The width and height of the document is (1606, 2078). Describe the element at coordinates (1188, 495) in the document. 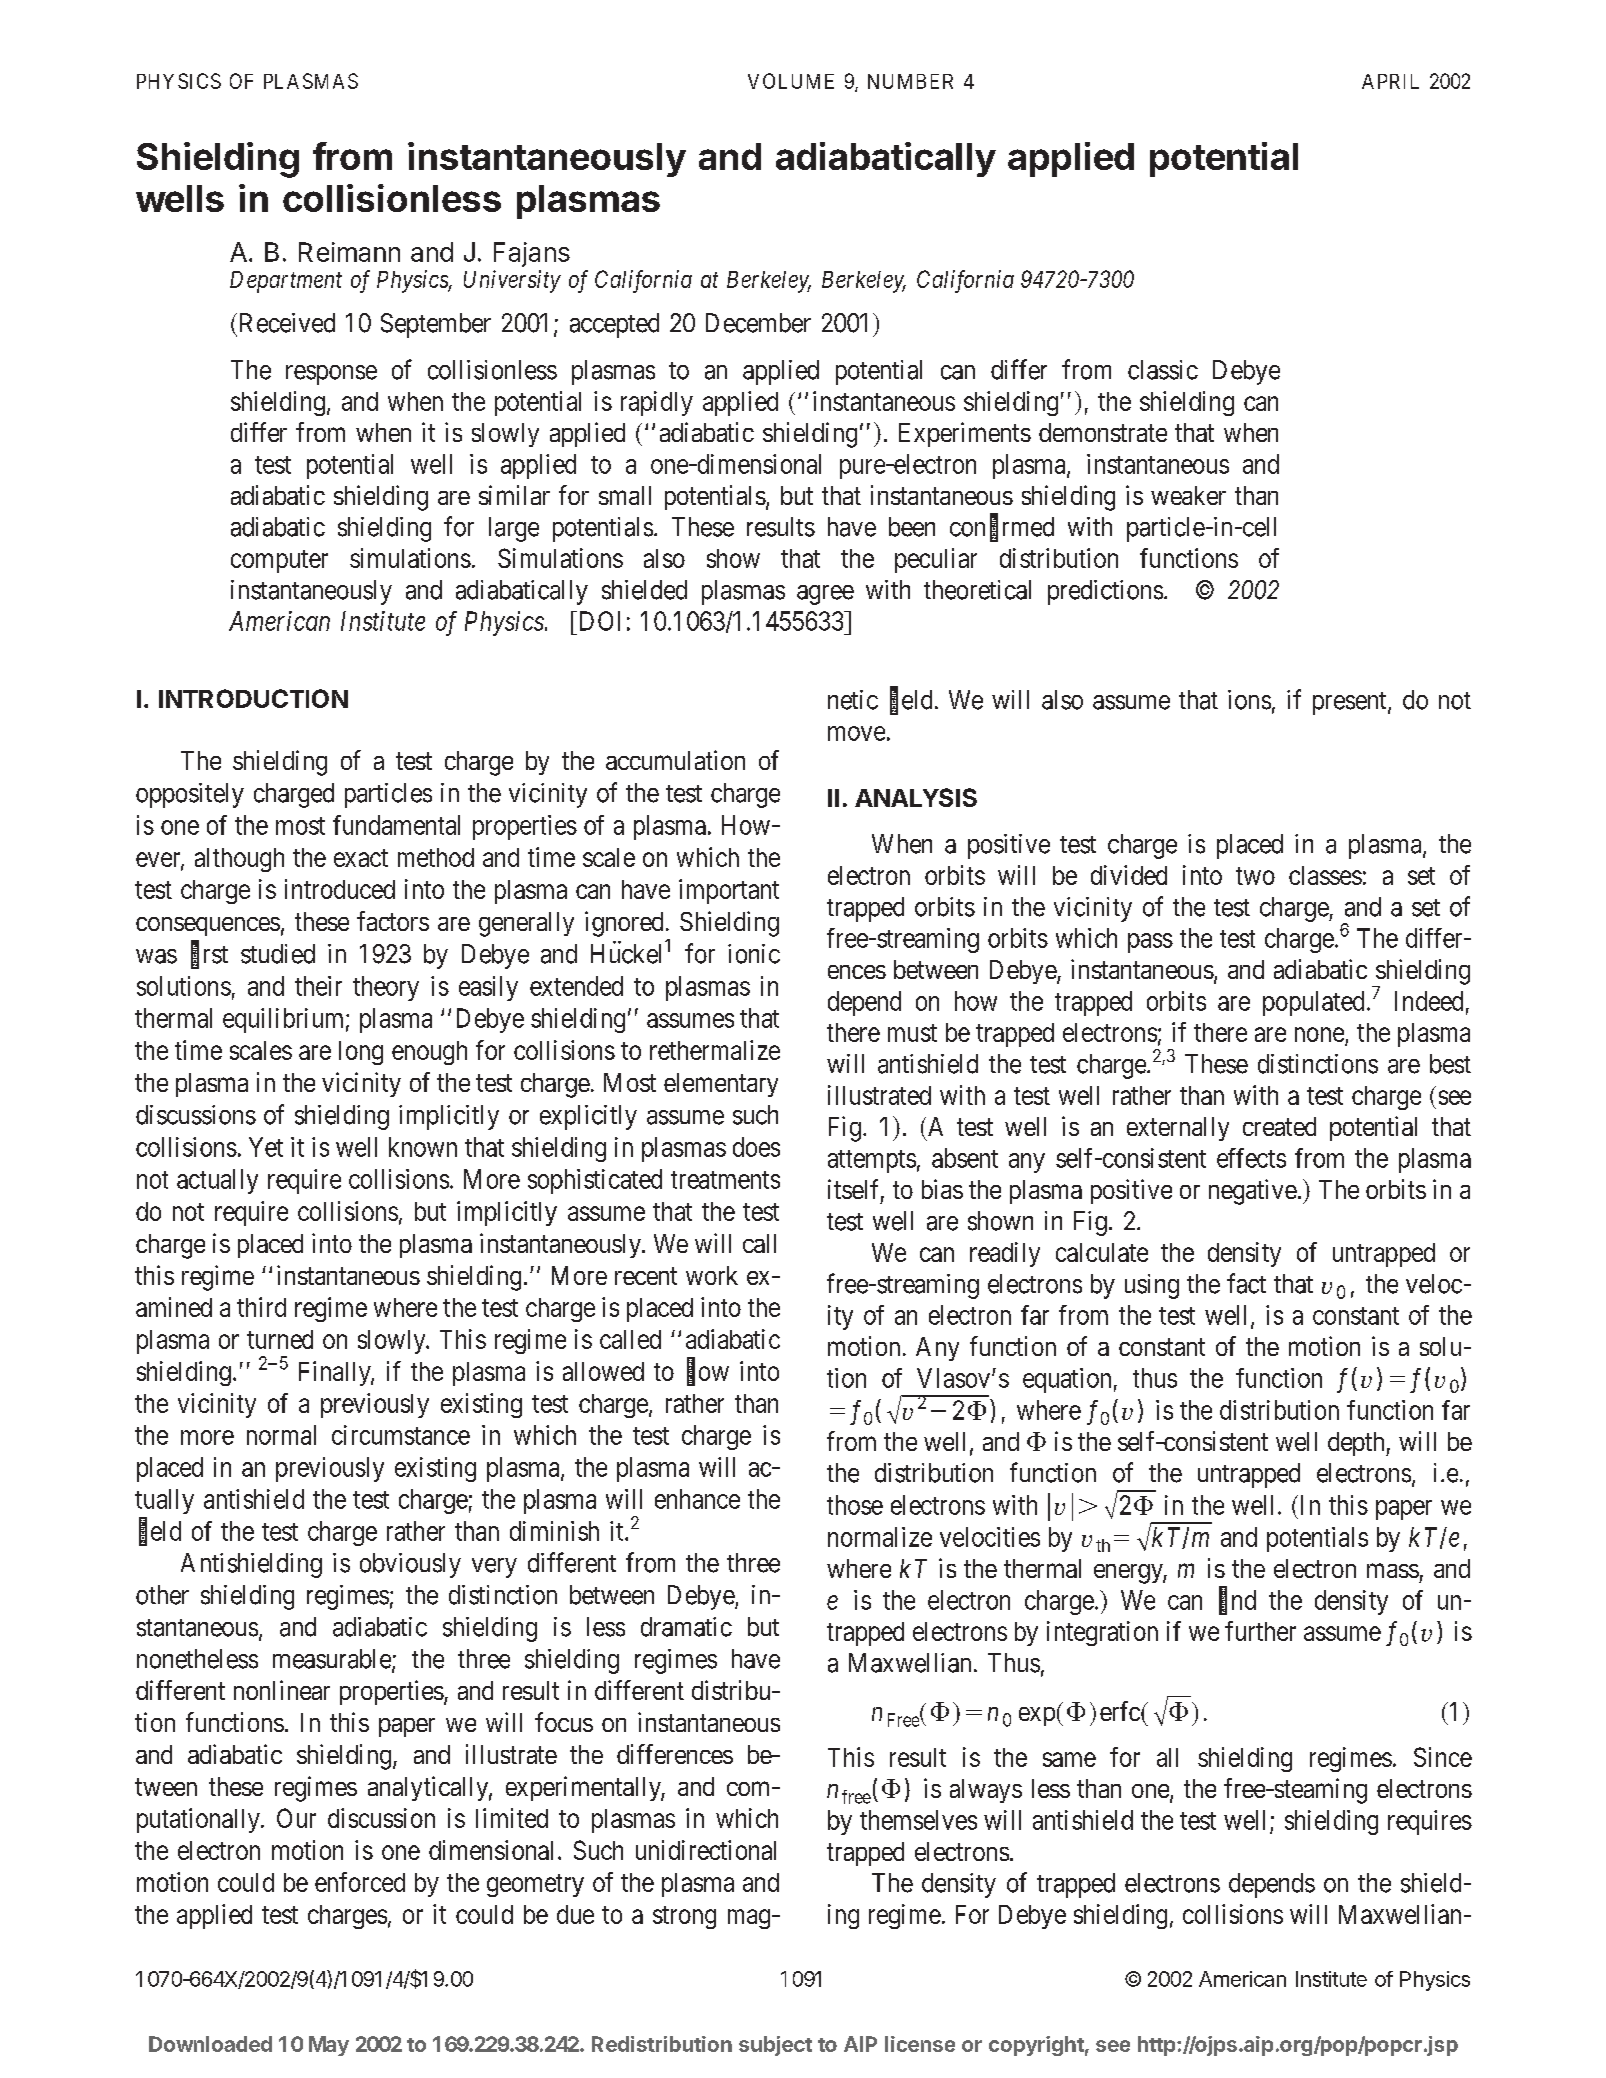

I see `weaker` at that location.
